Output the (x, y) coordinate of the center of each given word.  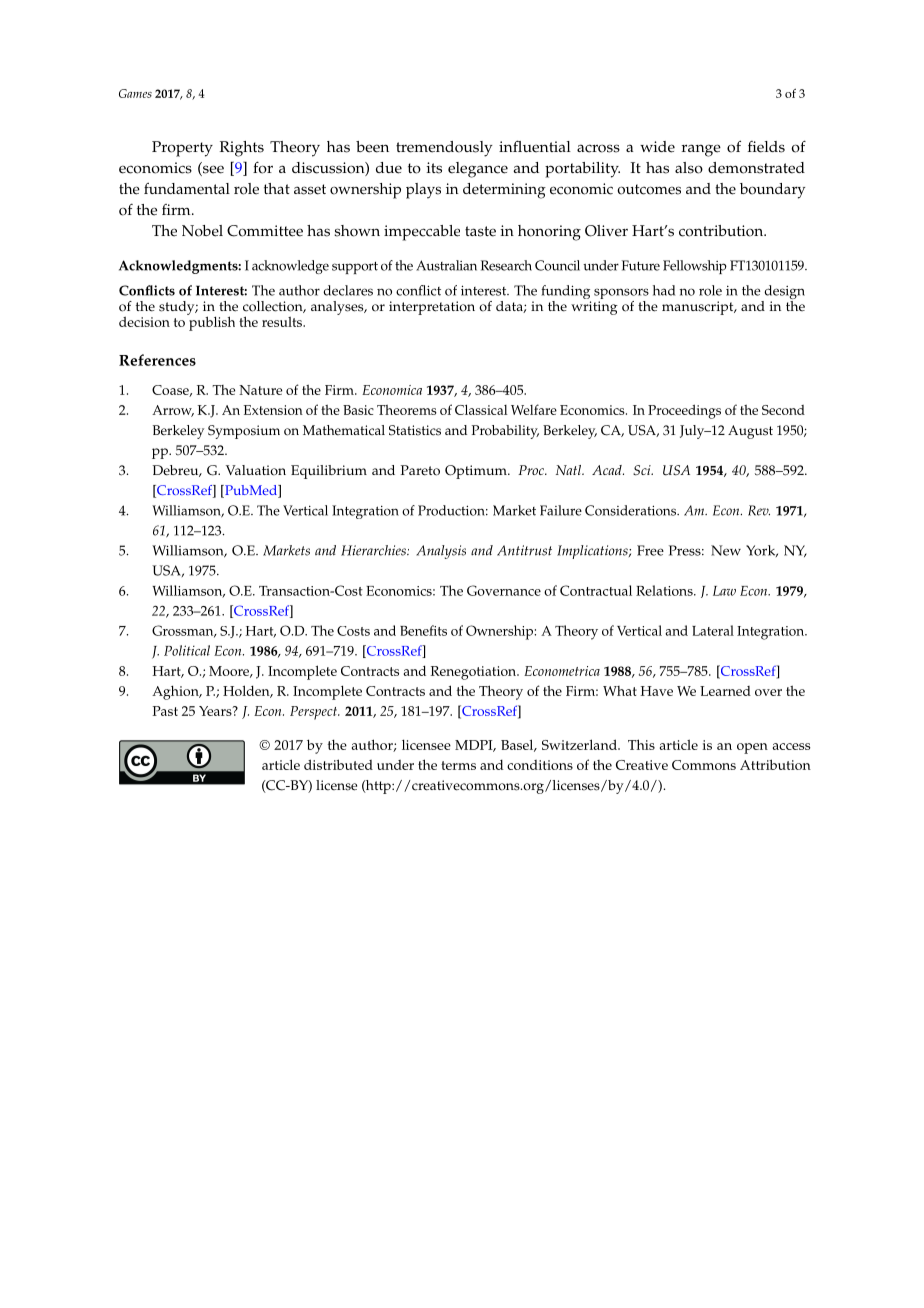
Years (216, 711)
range (701, 150)
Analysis (441, 552)
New (726, 550)
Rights (242, 149)
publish (211, 322)
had (664, 290)
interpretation (432, 308)
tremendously (444, 149)
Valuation (256, 470)
